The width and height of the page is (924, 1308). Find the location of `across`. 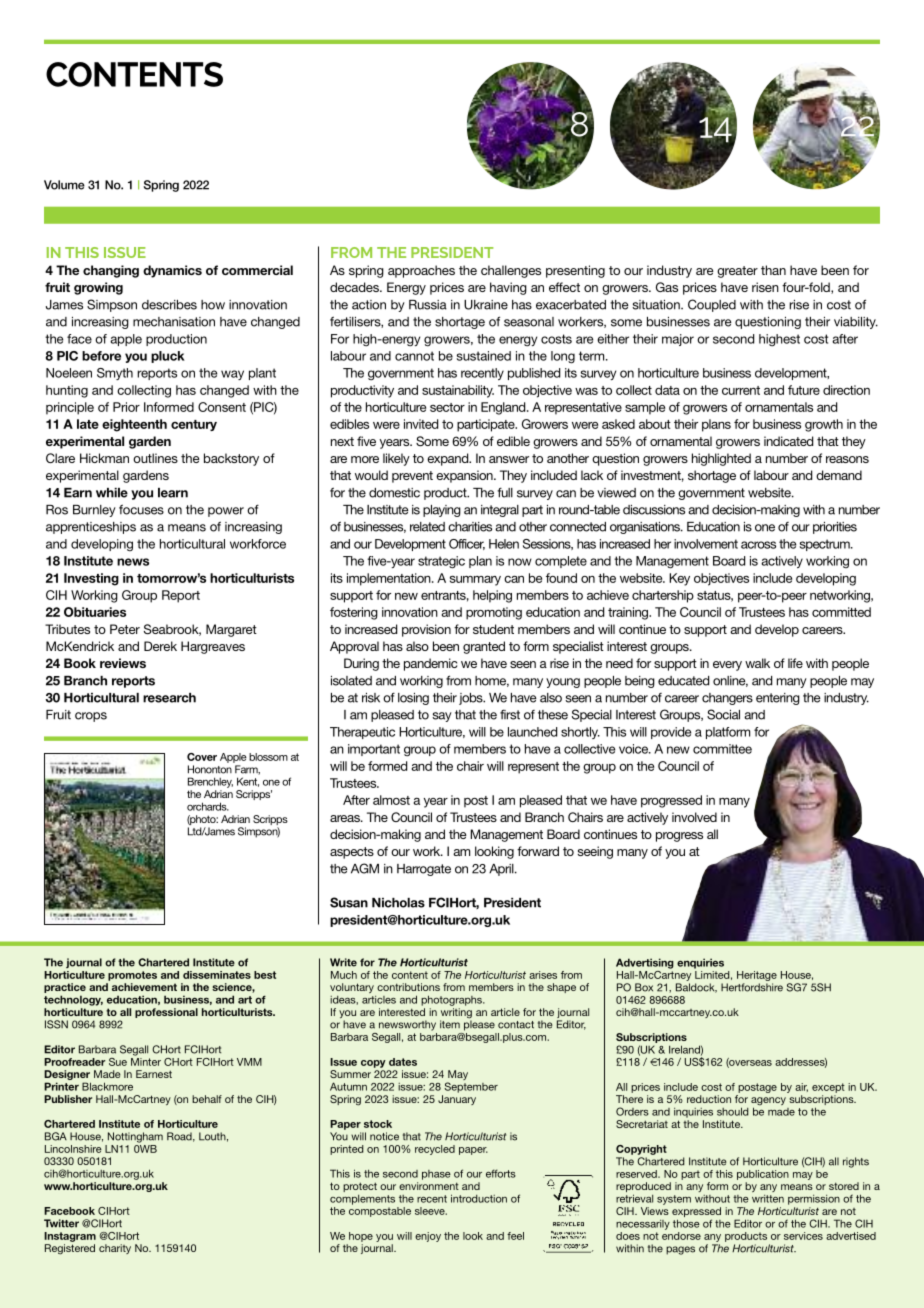

across is located at coordinates (758, 545).
